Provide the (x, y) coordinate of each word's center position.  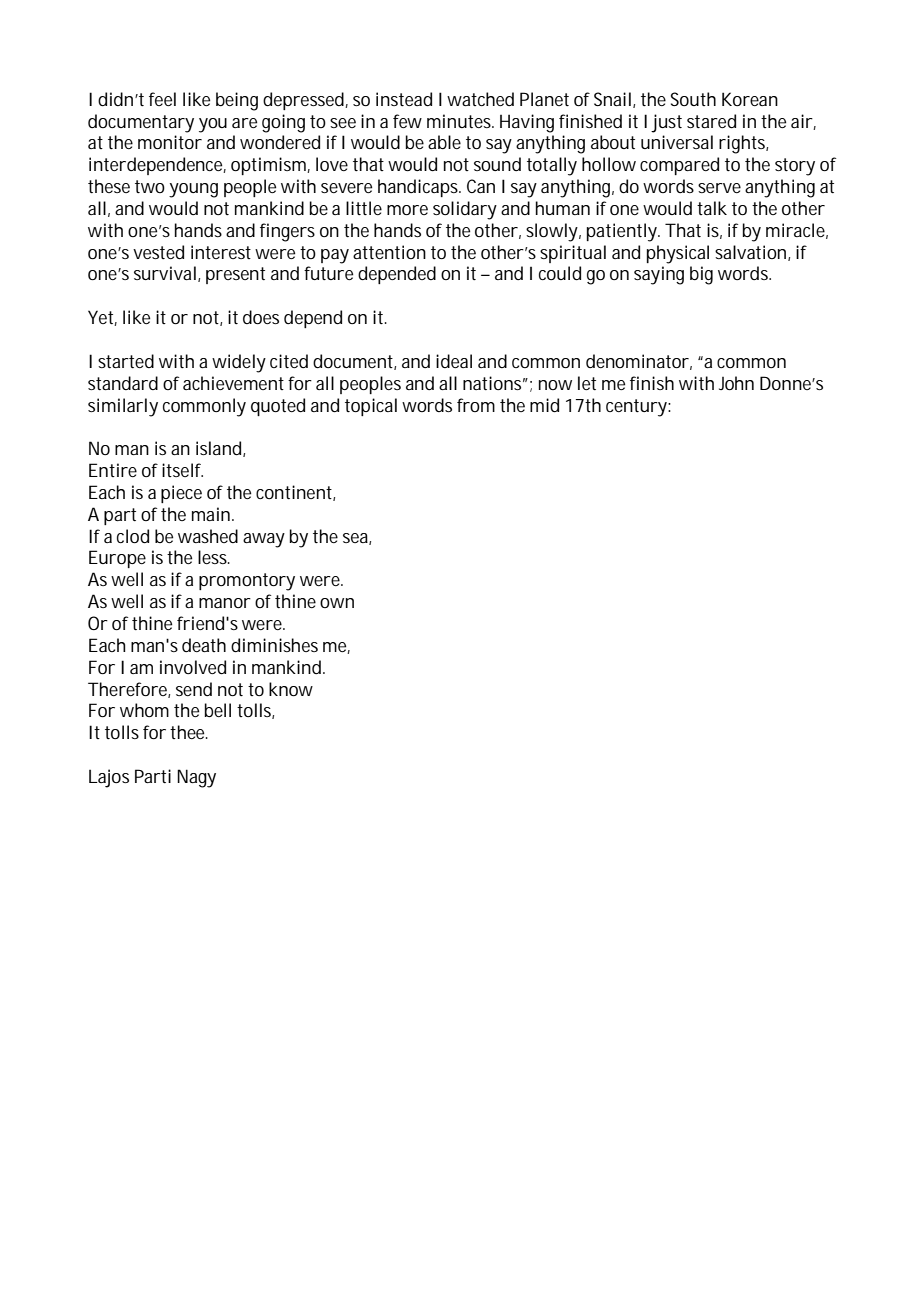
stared (711, 121)
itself (182, 470)
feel (162, 99)
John (736, 383)
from (476, 405)
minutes (460, 121)
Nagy (196, 778)
